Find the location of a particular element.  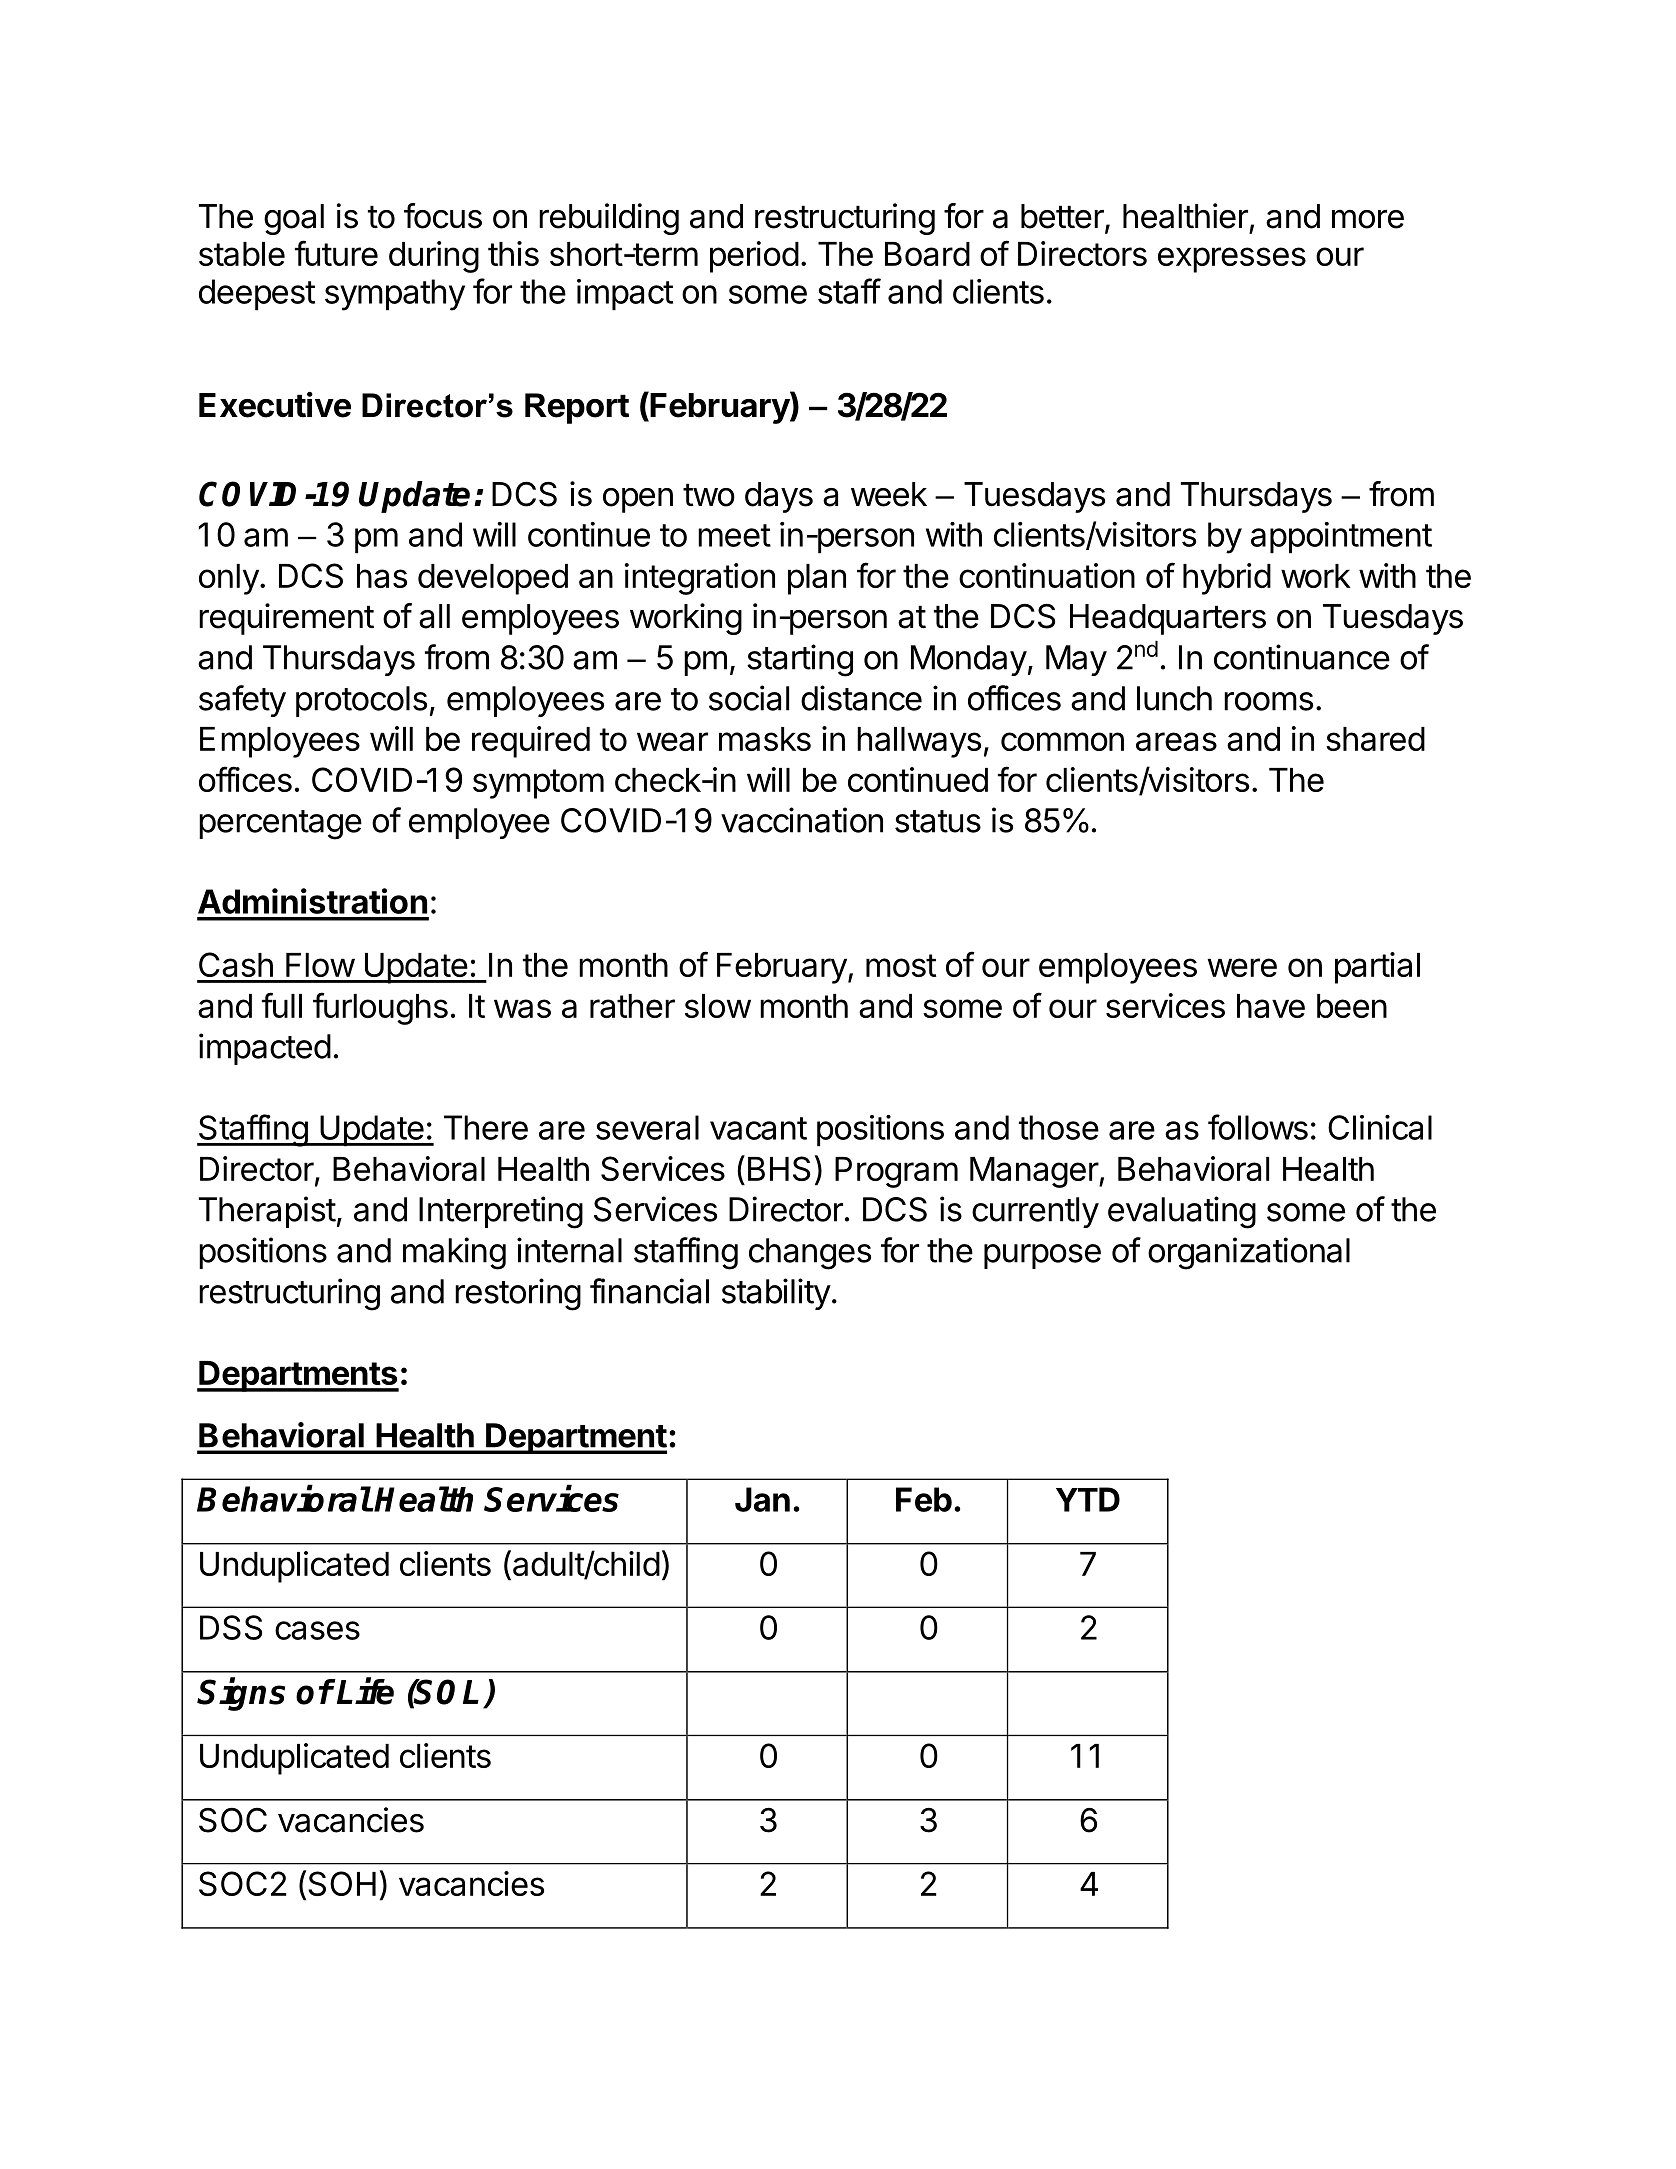

slow is located at coordinates (718, 1006).
